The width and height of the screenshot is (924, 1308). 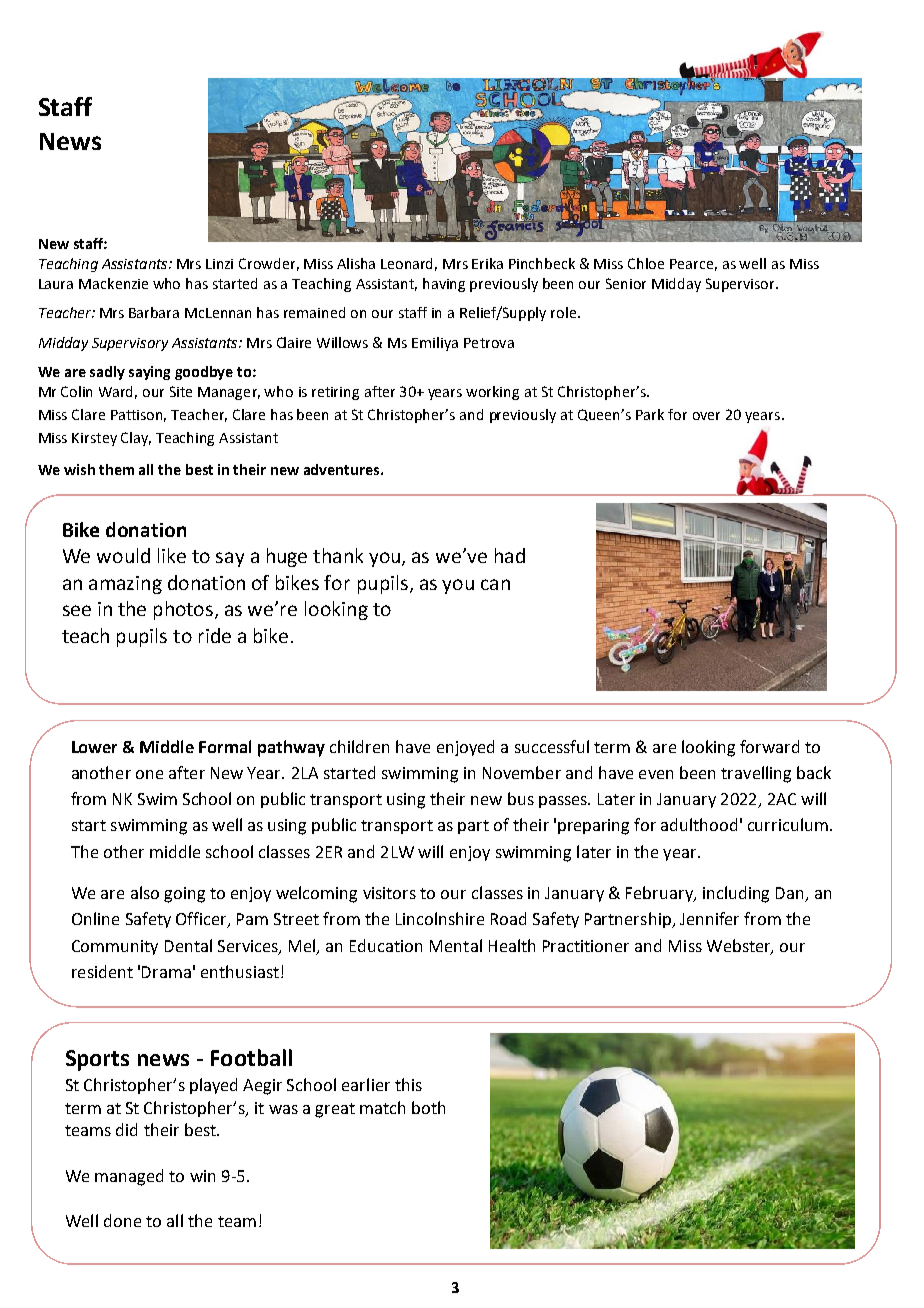 I want to click on managed, so click(x=129, y=1177).
